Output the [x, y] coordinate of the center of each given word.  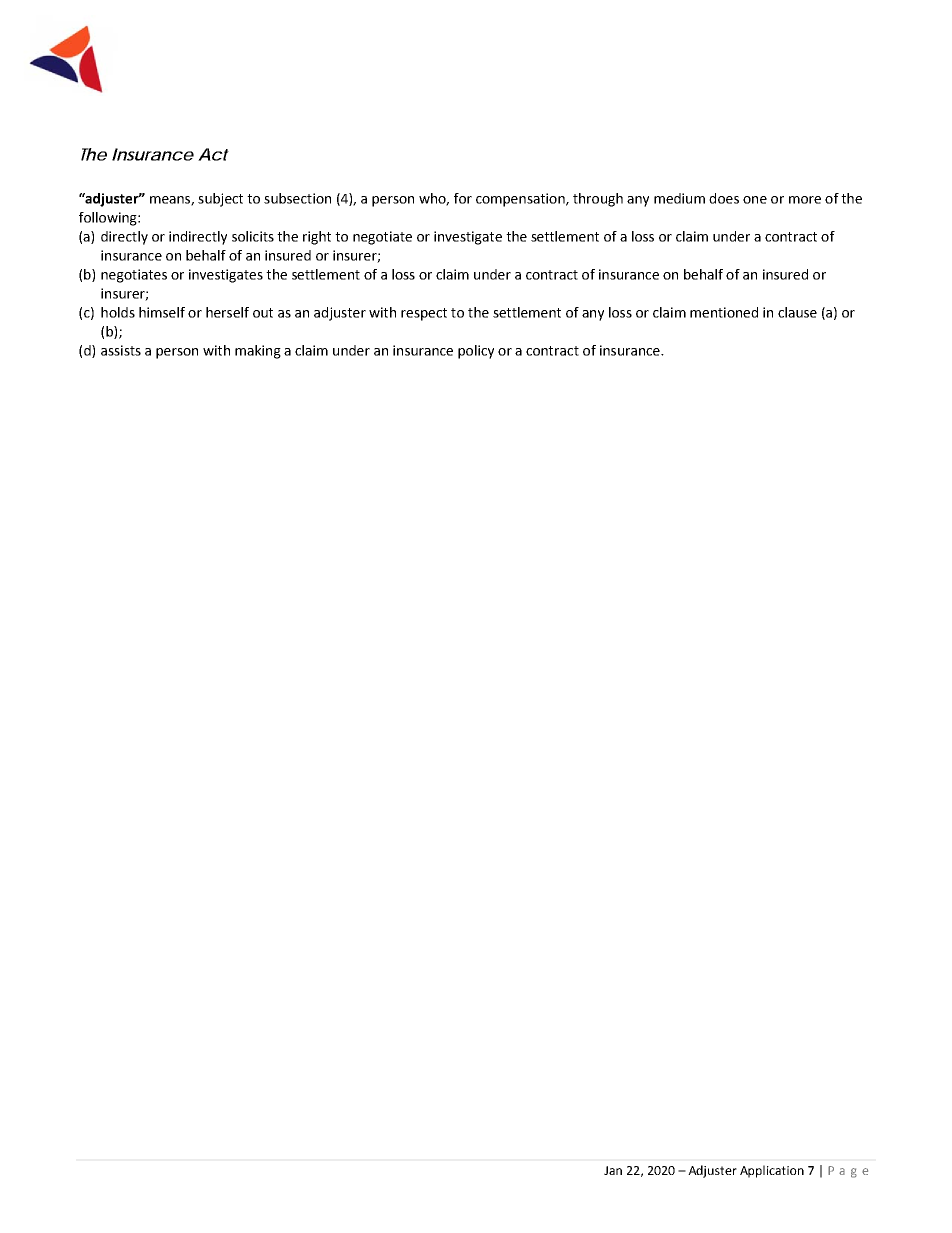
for [463, 198]
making [258, 352]
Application [772, 1171]
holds [118, 312]
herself [227, 312]
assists [121, 350]
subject [220, 200]
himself [162, 312]
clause [797, 312]
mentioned [724, 312]
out [263, 313]
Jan [613, 1170]
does [724, 198]
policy [476, 352]
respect [424, 314]
